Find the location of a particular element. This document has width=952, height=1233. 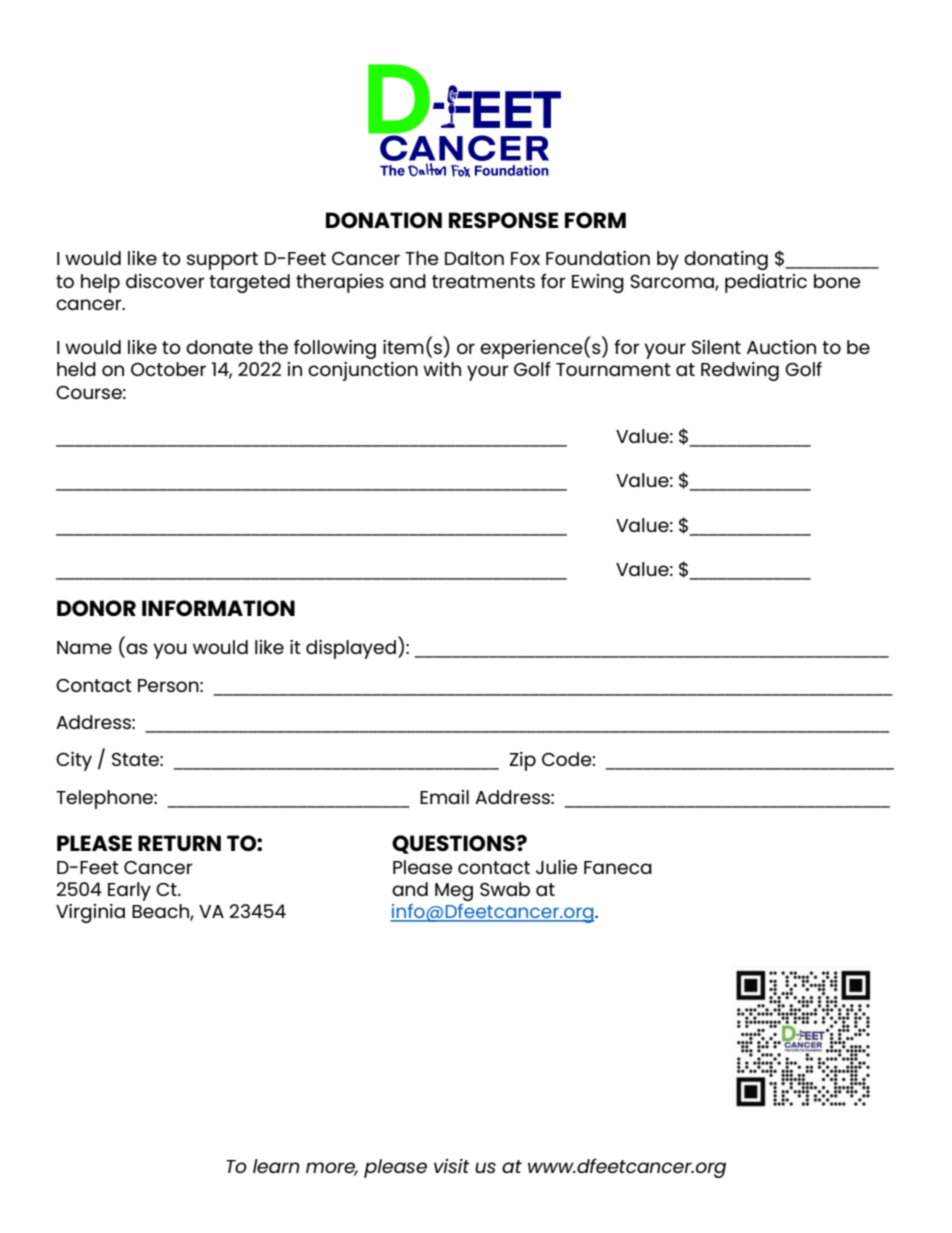

Zip is located at coordinates (522, 761).
